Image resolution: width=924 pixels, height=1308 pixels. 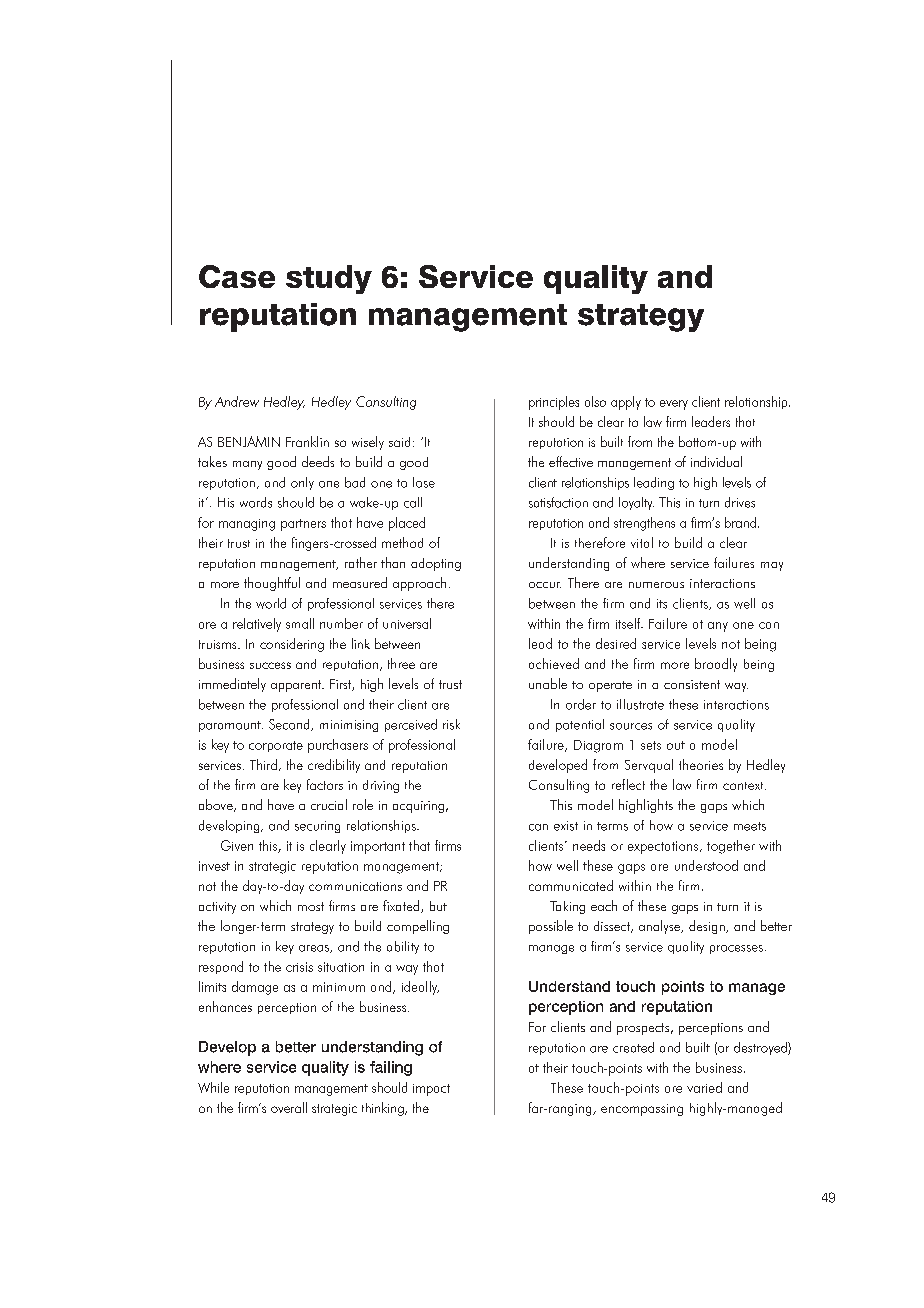 I want to click on unable, so click(x=548, y=683).
